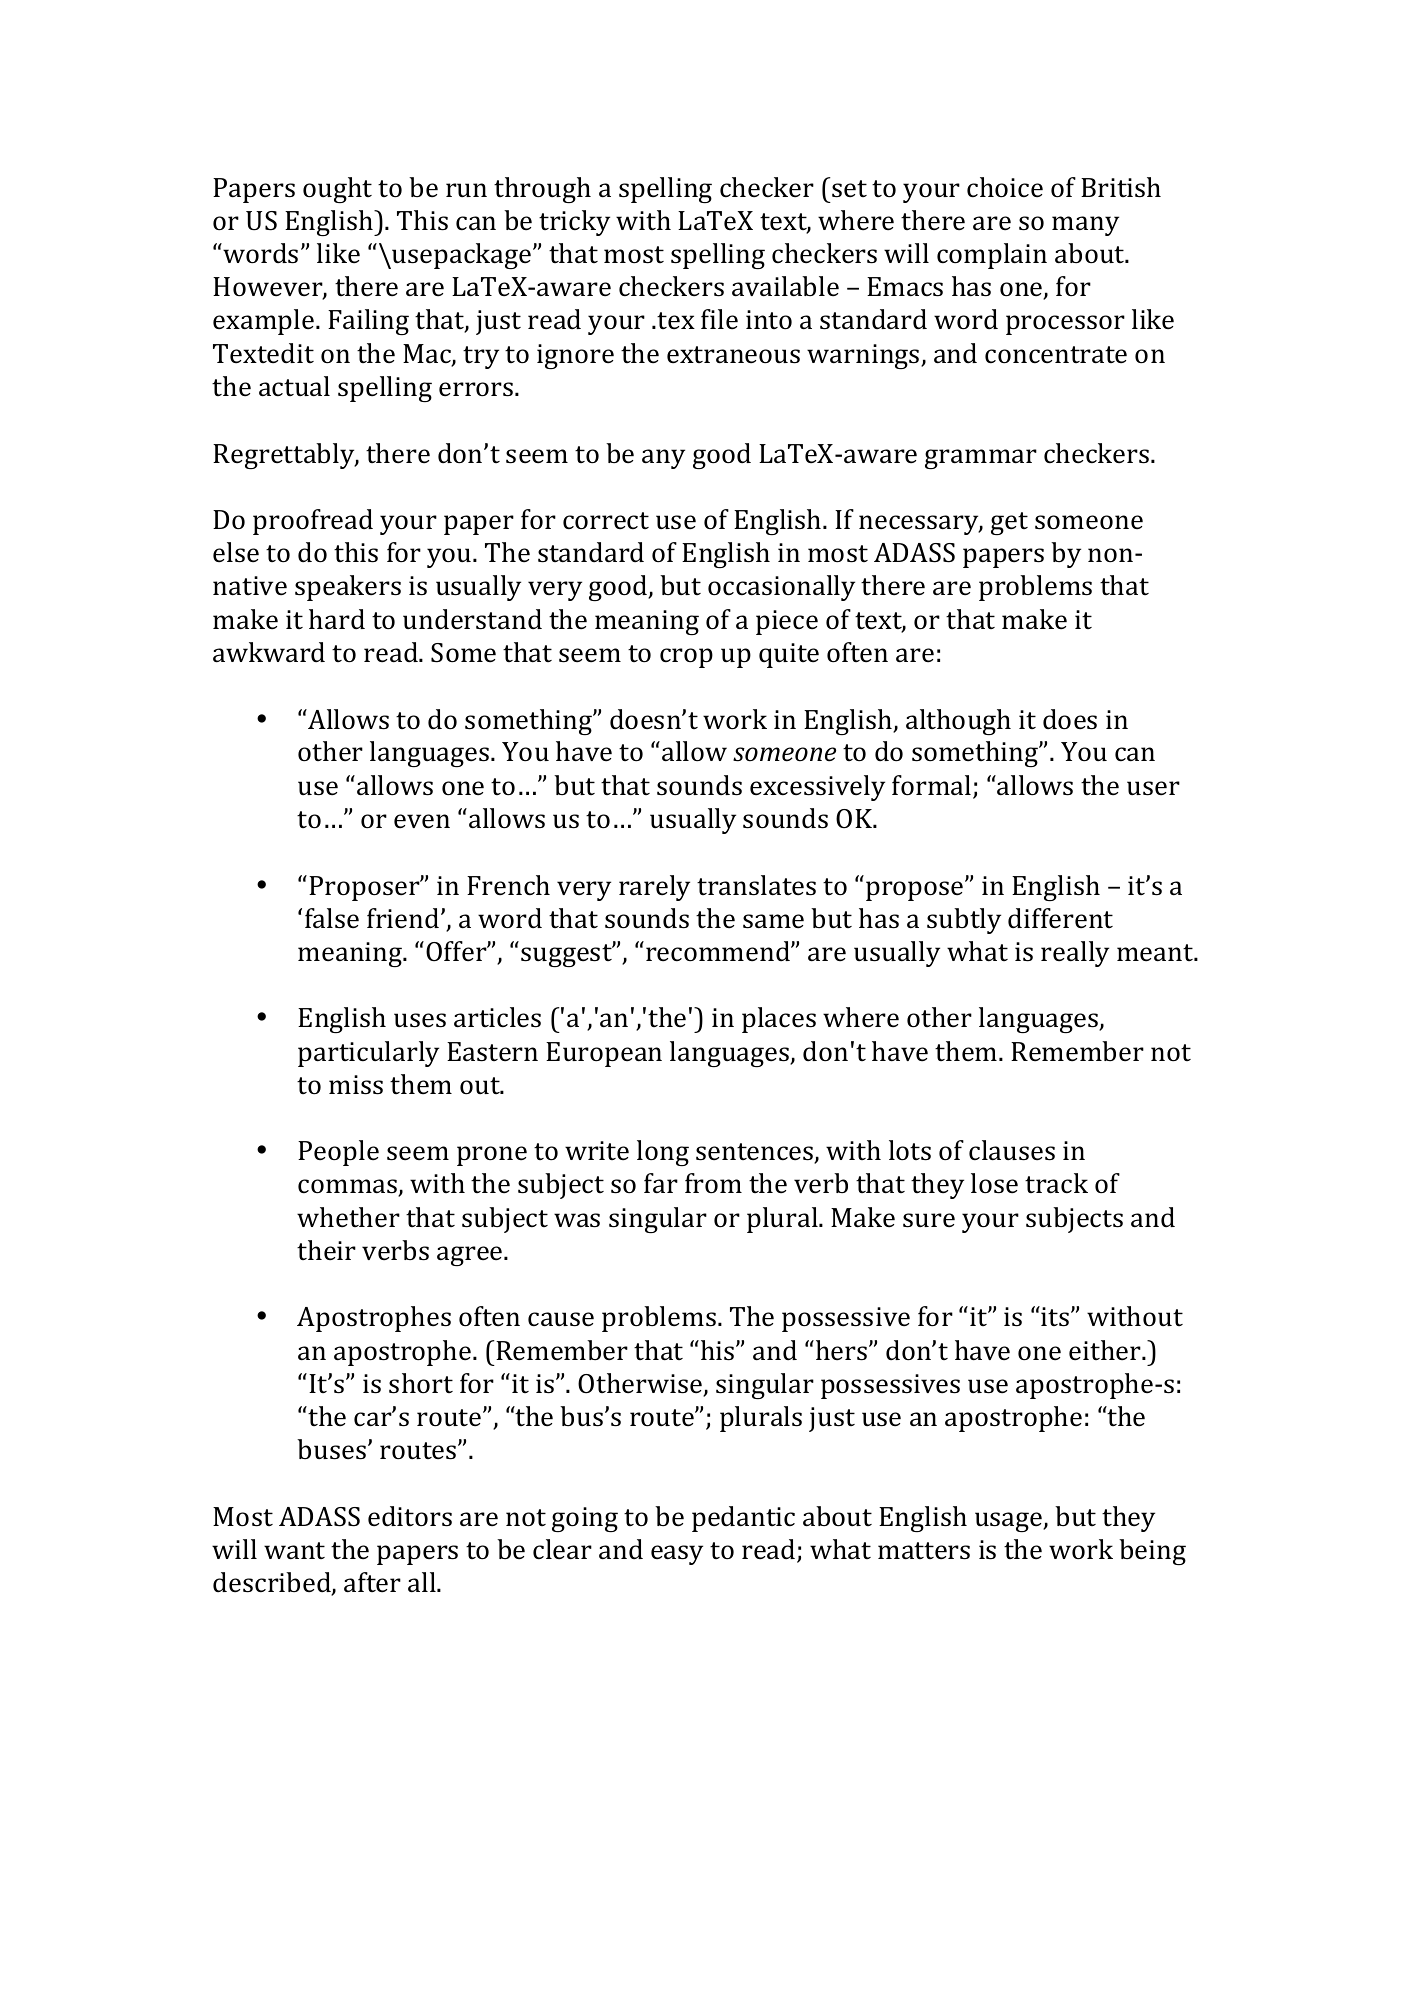 Image resolution: width=1406 pixels, height=1989 pixels. I want to click on available, so click(785, 286).
